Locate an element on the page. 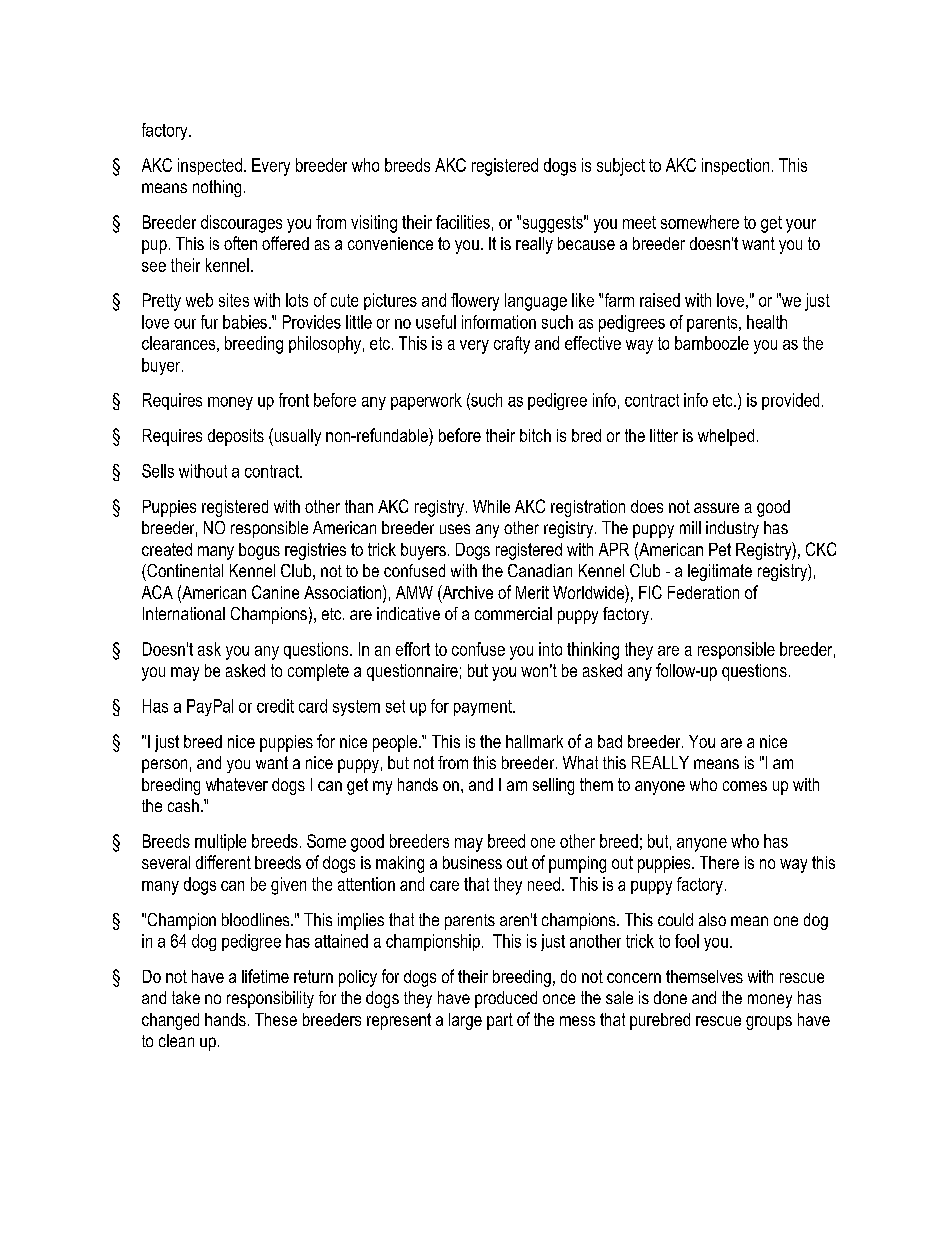 The width and height of the image is (952, 1233). facilities is located at coordinates (463, 222).
